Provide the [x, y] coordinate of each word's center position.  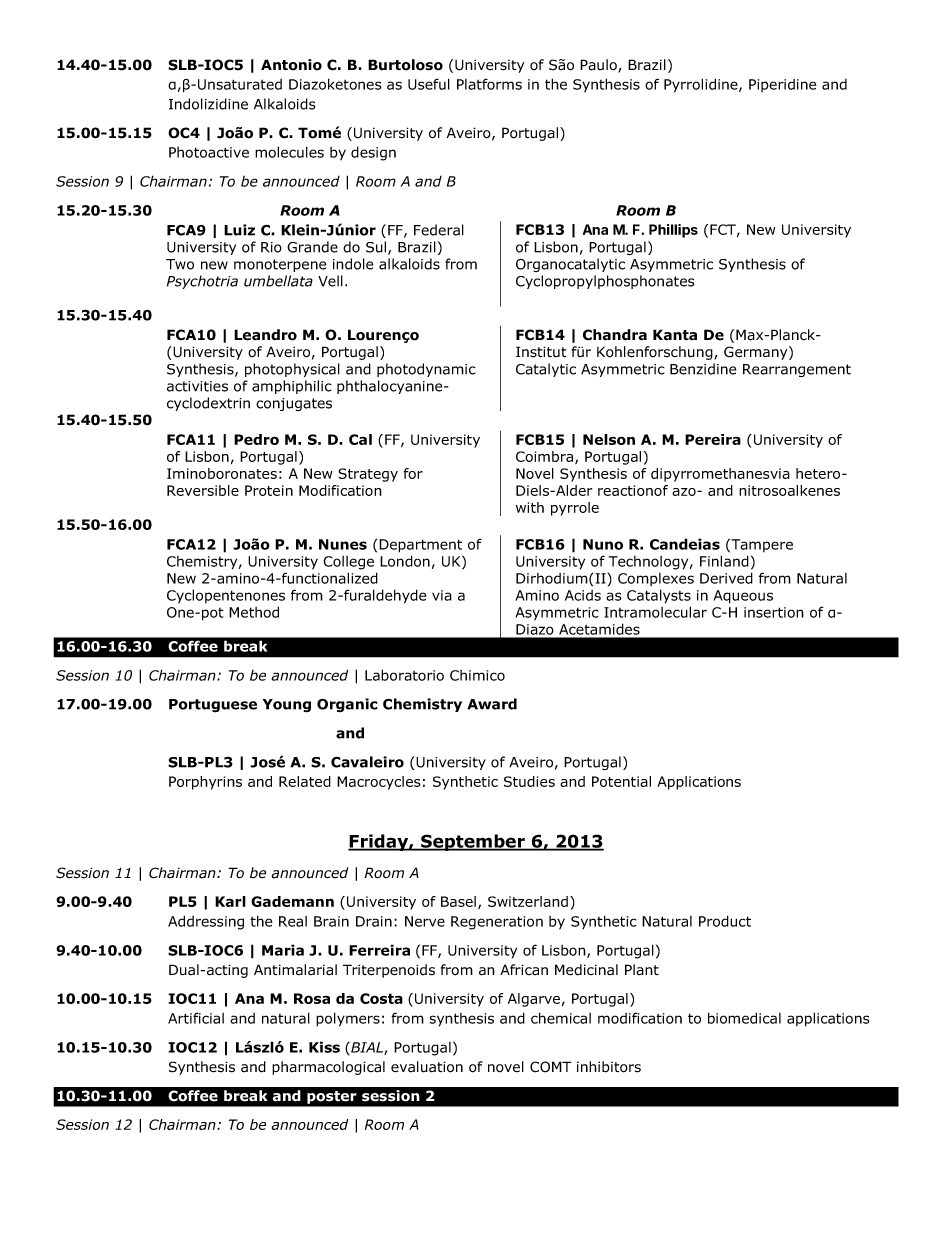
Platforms [489, 84]
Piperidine [782, 85]
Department [420, 546]
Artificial [196, 1018]
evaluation [427, 1067]
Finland [724, 561]
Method [254, 612]
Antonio [291, 65]
